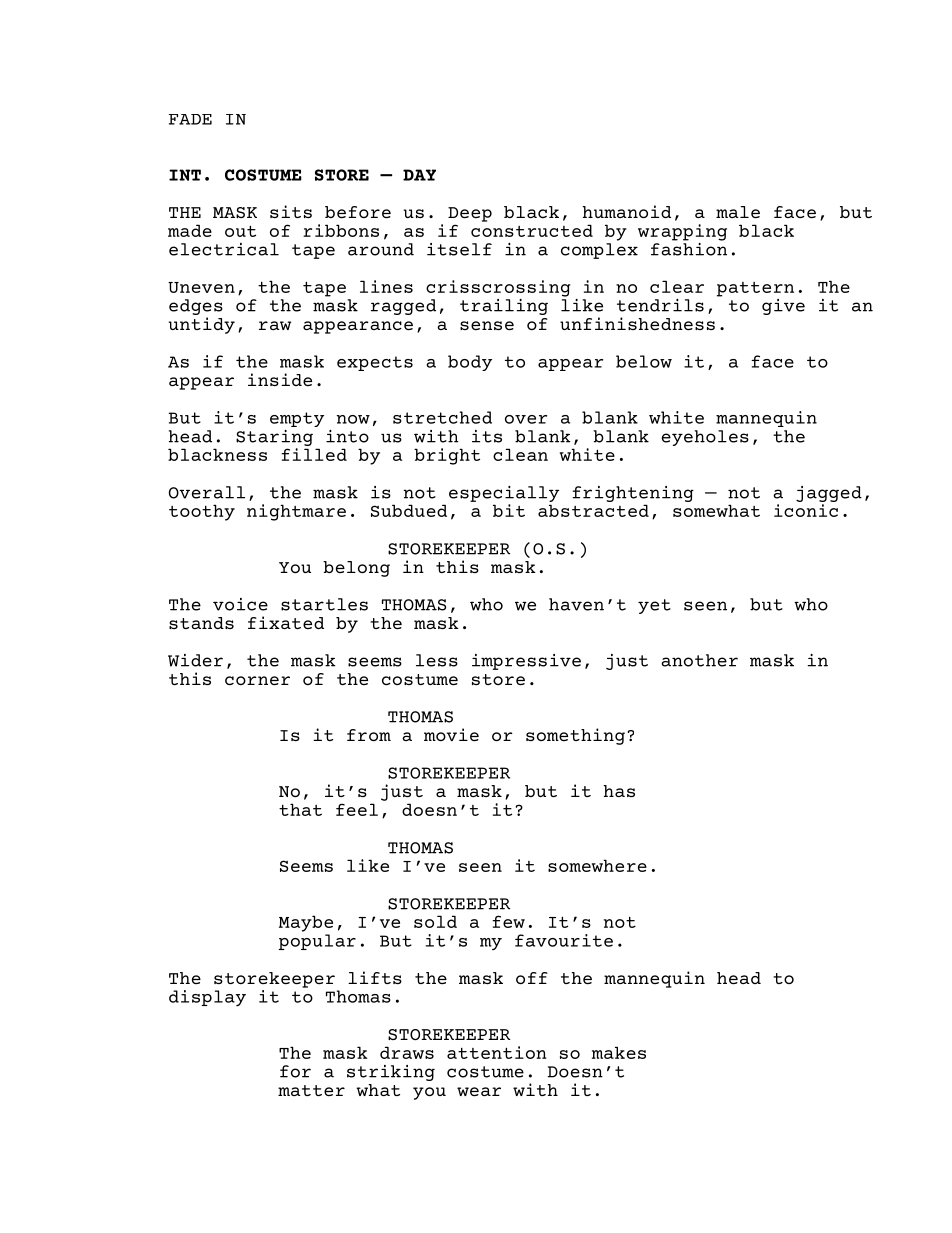 The width and height of the page is (952, 1233). What do you see at coordinates (274, 438) in the page?
I see `Staring` at bounding box center [274, 438].
